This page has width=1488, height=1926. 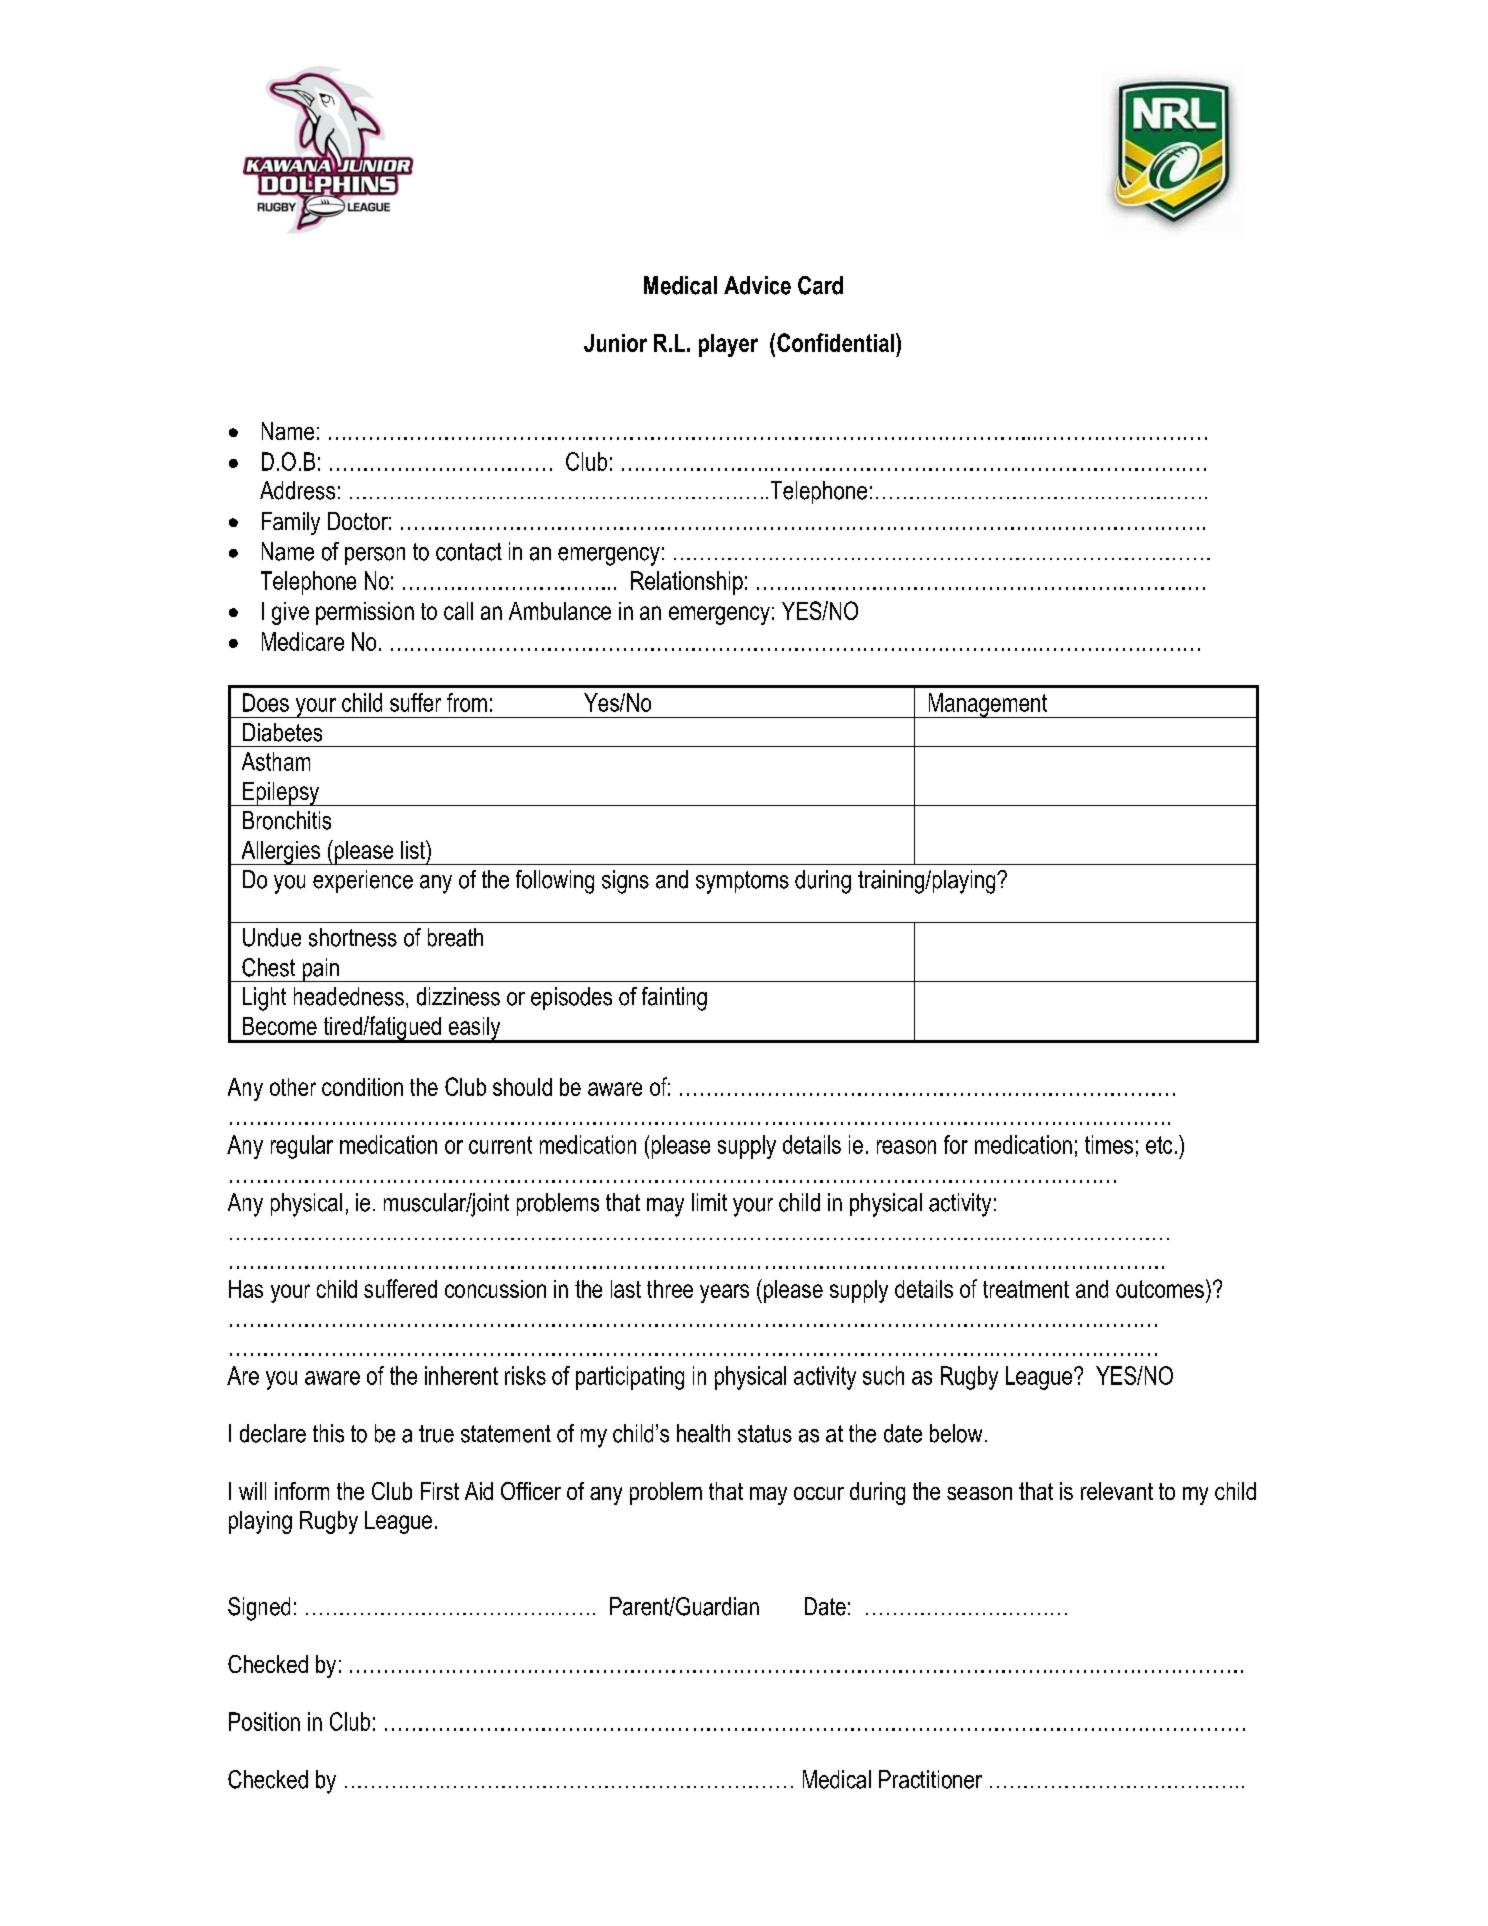 I want to click on Address, so click(x=297, y=490).
